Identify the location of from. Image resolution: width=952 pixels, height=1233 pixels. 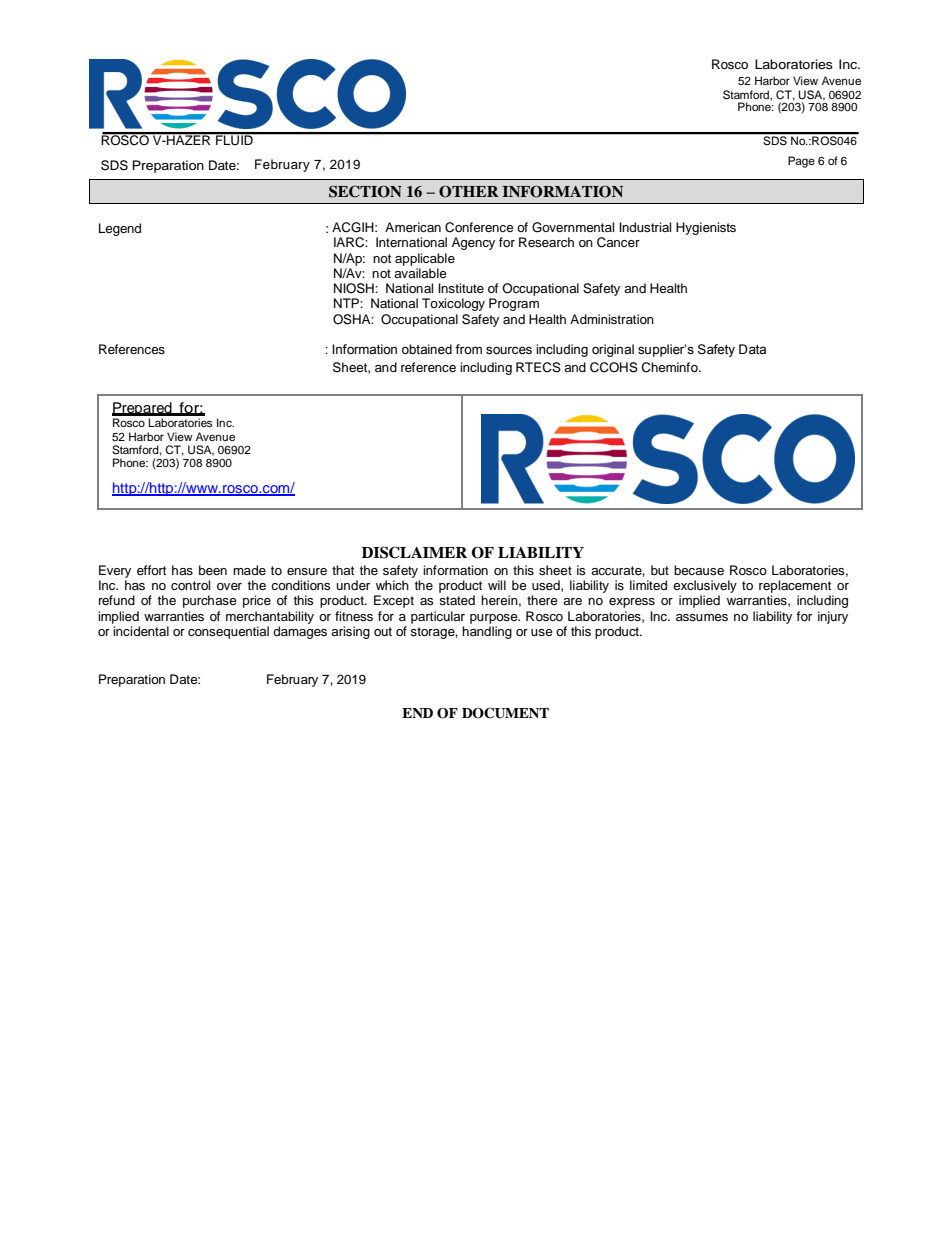
(468, 349).
